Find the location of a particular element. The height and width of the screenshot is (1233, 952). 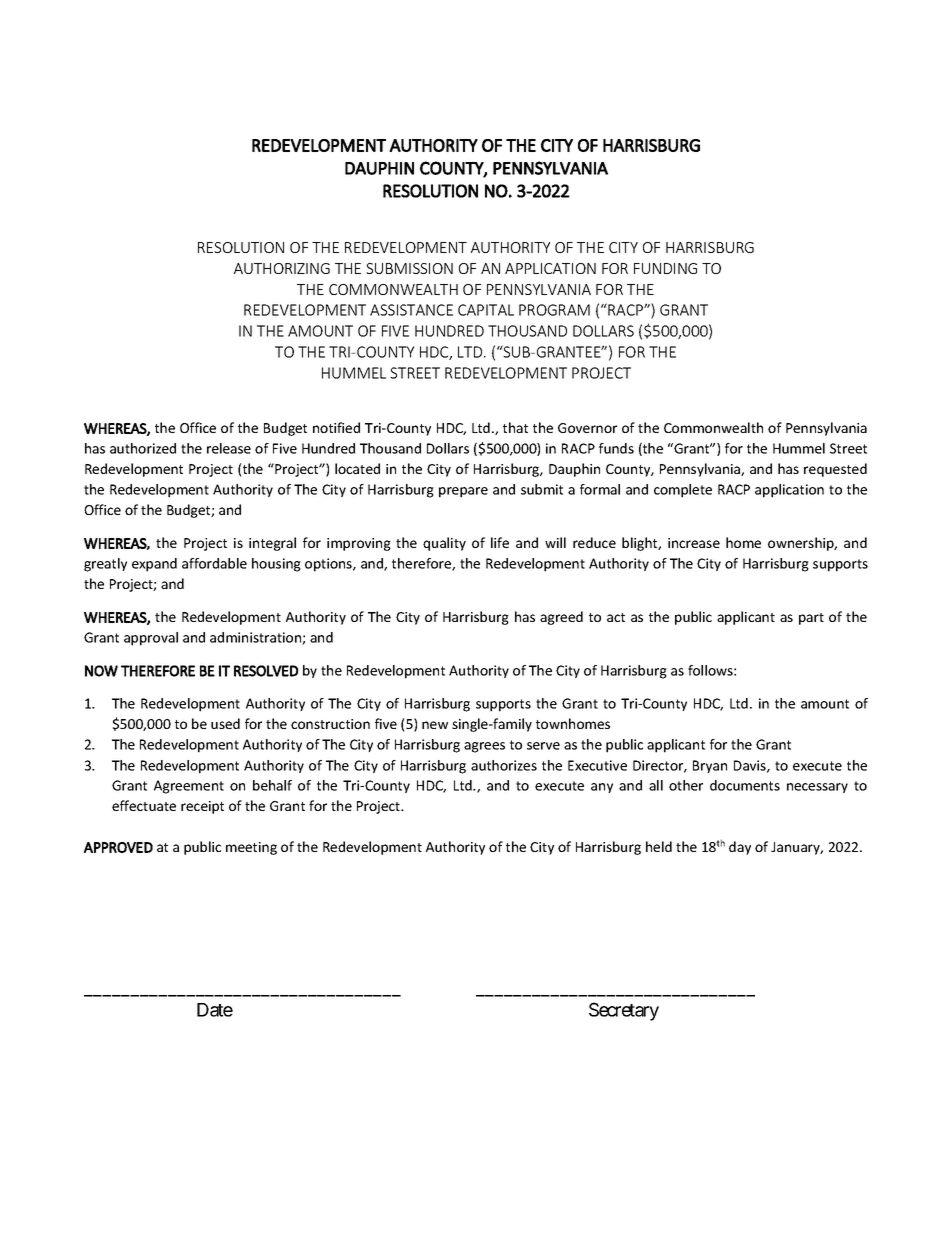

approval is located at coordinates (151, 639).
